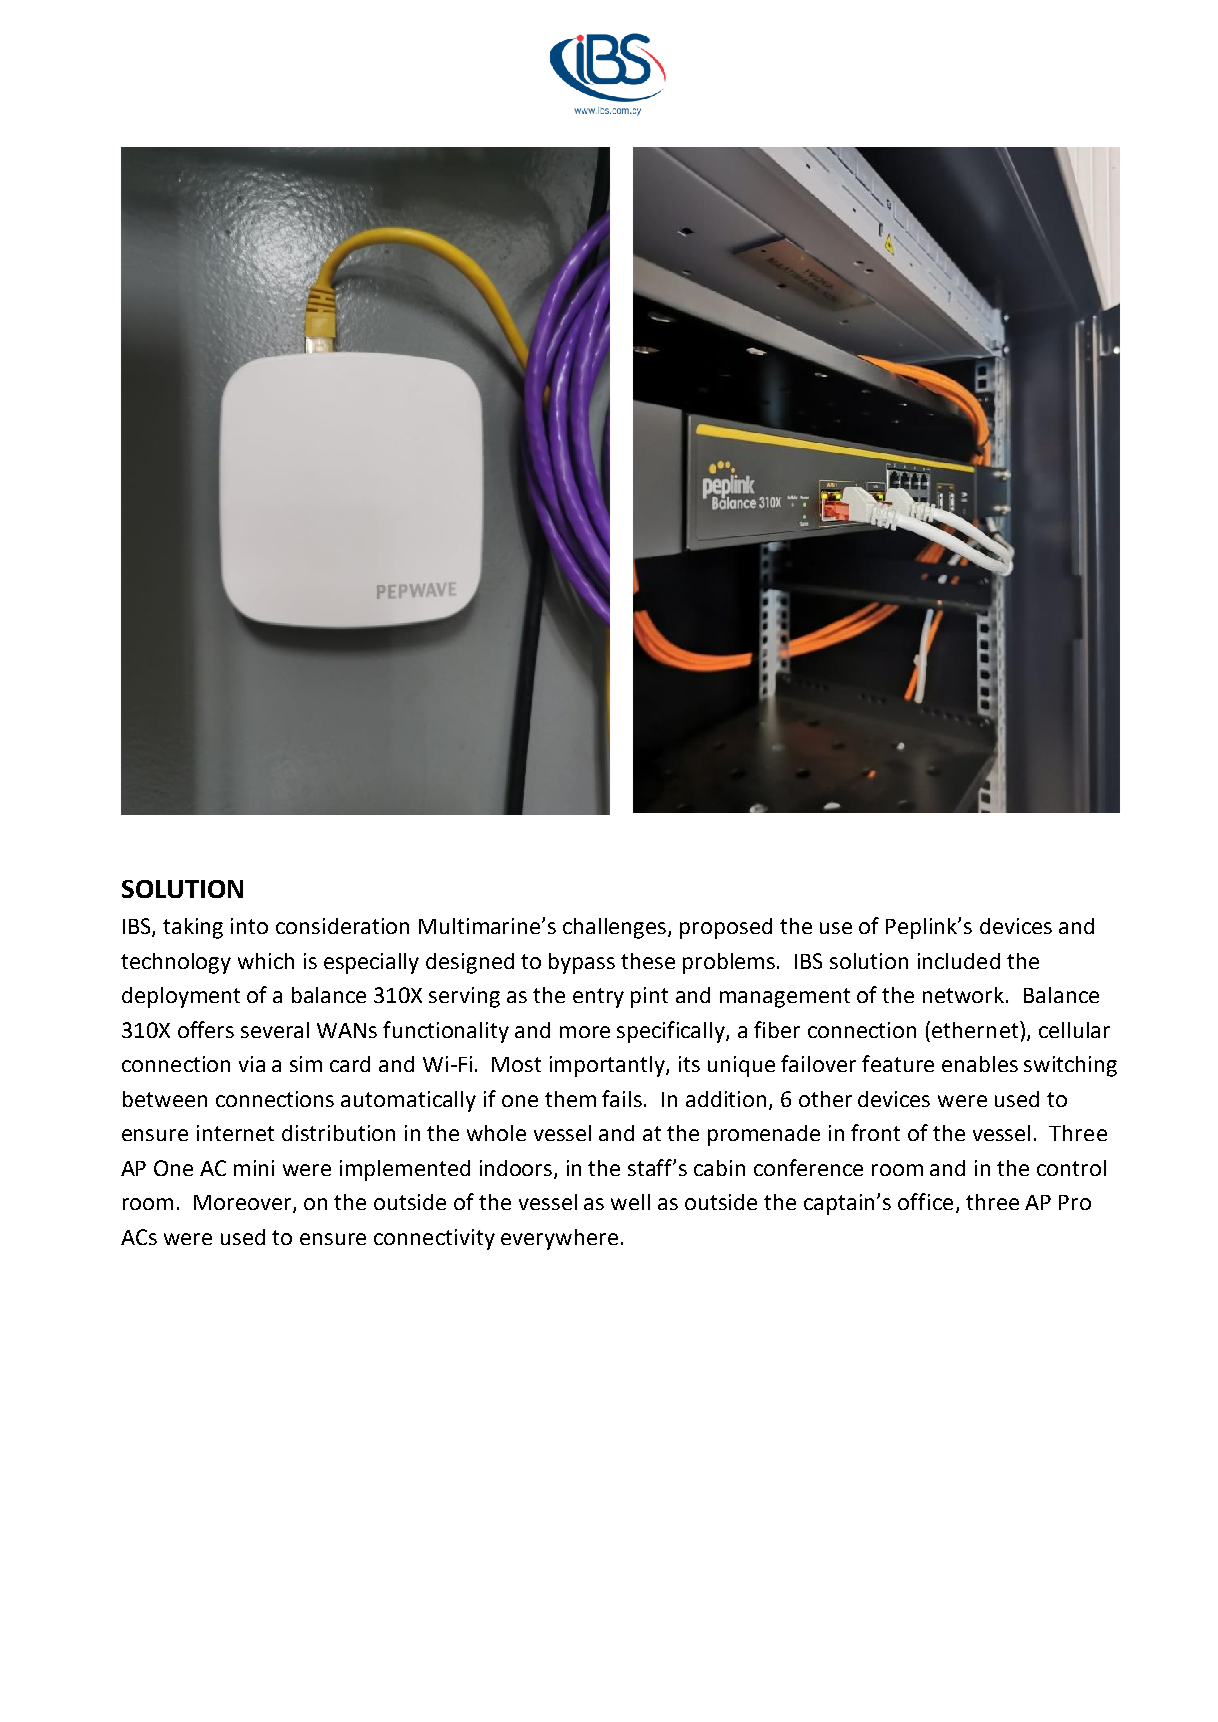 The height and width of the screenshot is (1722, 1218). I want to click on into, so click(249, 926).
